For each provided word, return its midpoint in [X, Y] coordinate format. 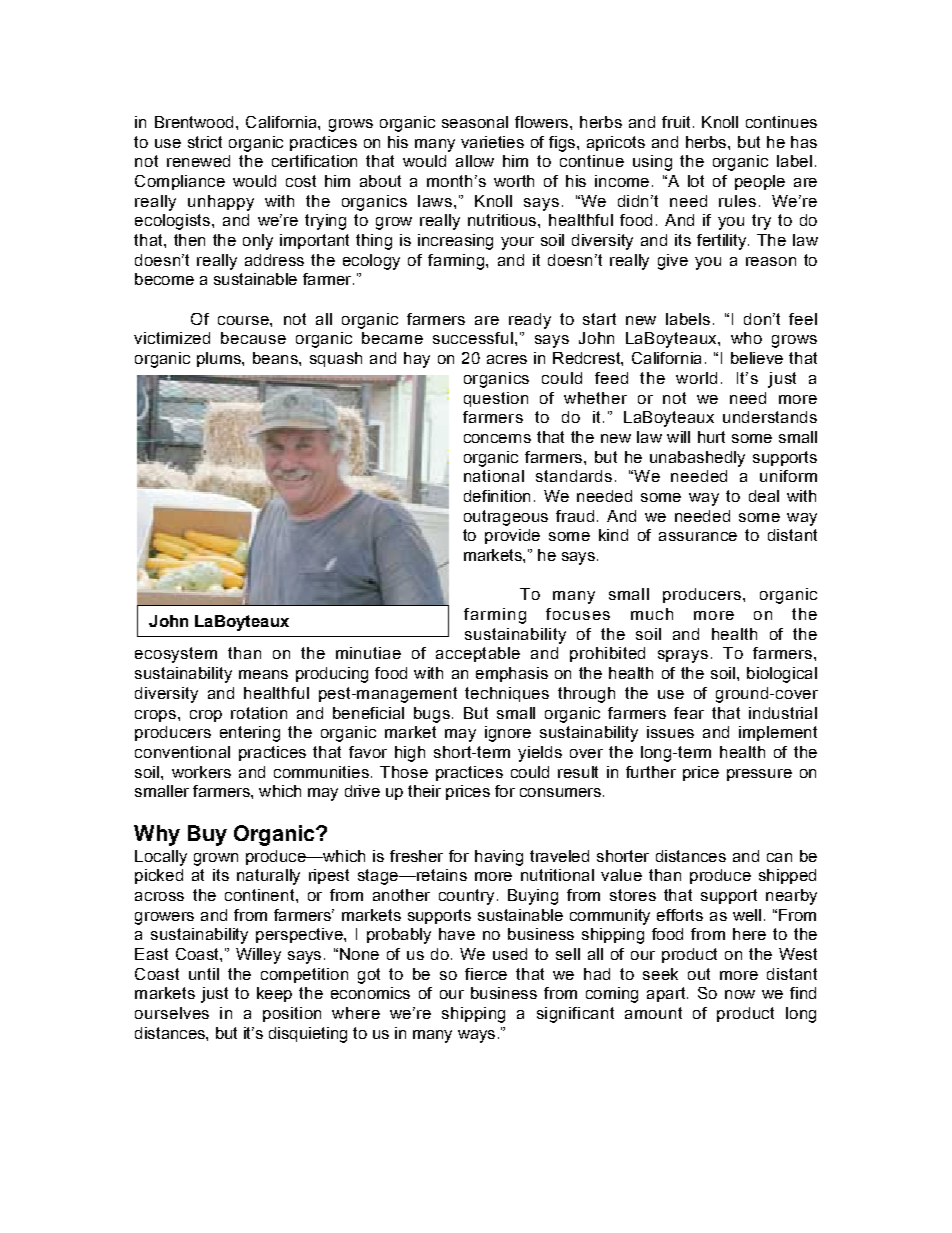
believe [757, 358]
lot [696, 181]
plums [220, 359]
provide [512, 536]
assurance [698, 536]
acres [507, 359]
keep [274, 994]
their [424, 791]
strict [205, 142]
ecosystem [176, 655]
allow [475, 161]
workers [201, 772]
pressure [759, 775]
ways [476, 1036]
